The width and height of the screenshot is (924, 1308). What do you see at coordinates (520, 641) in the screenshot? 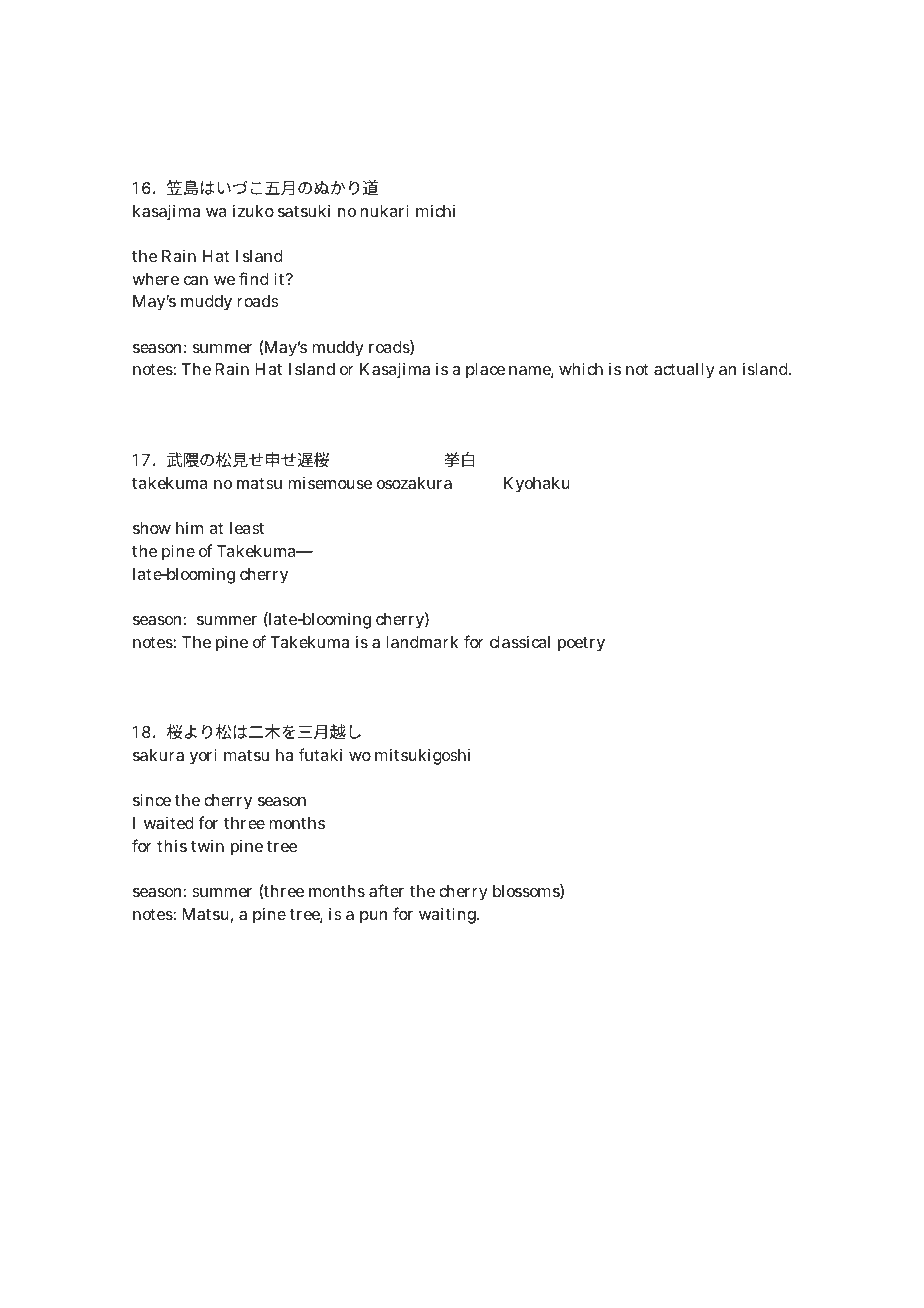
I see `classical` at bounding box center [520, 641].
